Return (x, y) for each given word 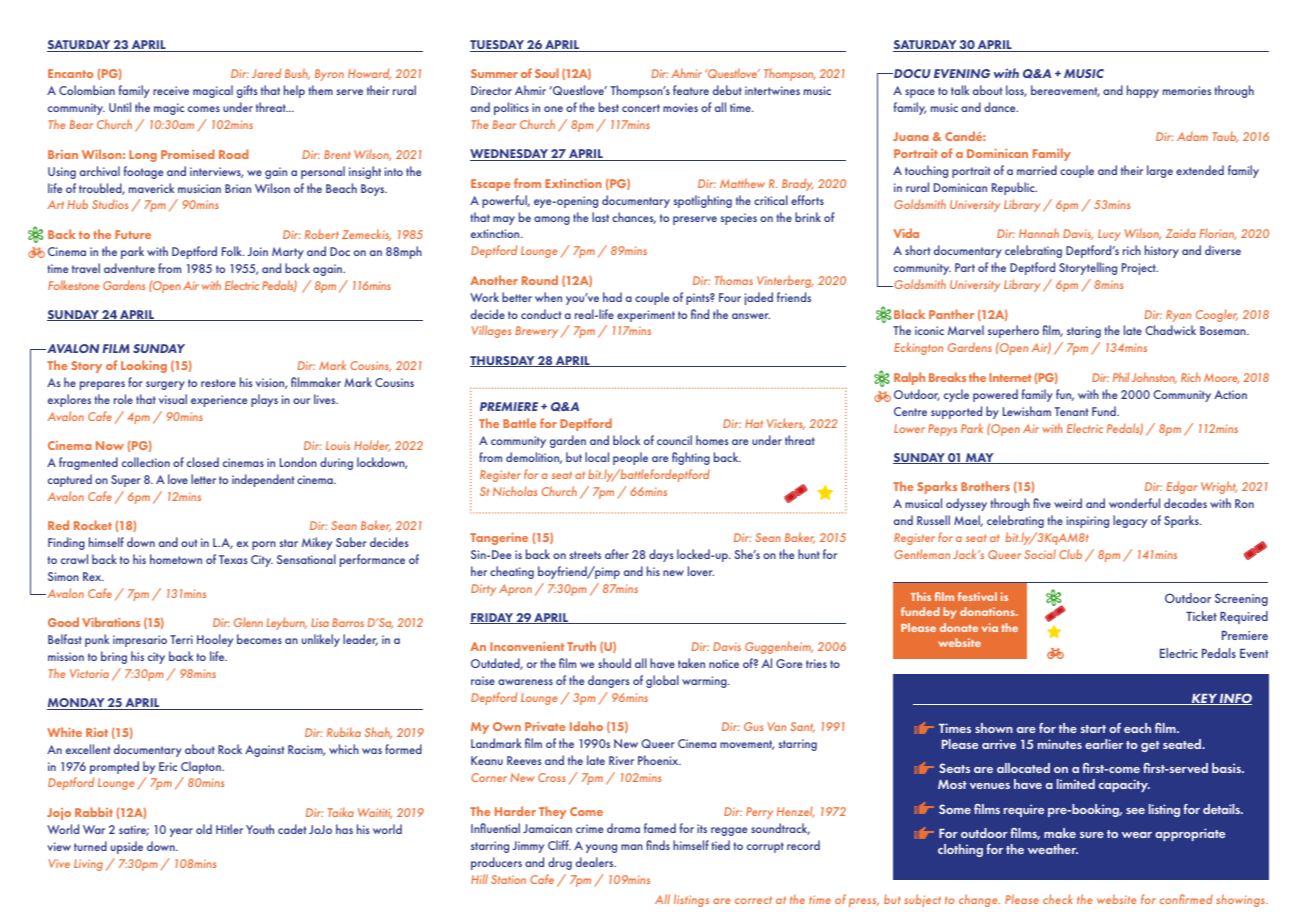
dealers (596, 862)
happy (1143, 91)
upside (127, 847)
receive (171, 90)
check (1058, 899)
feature (691, 90)
